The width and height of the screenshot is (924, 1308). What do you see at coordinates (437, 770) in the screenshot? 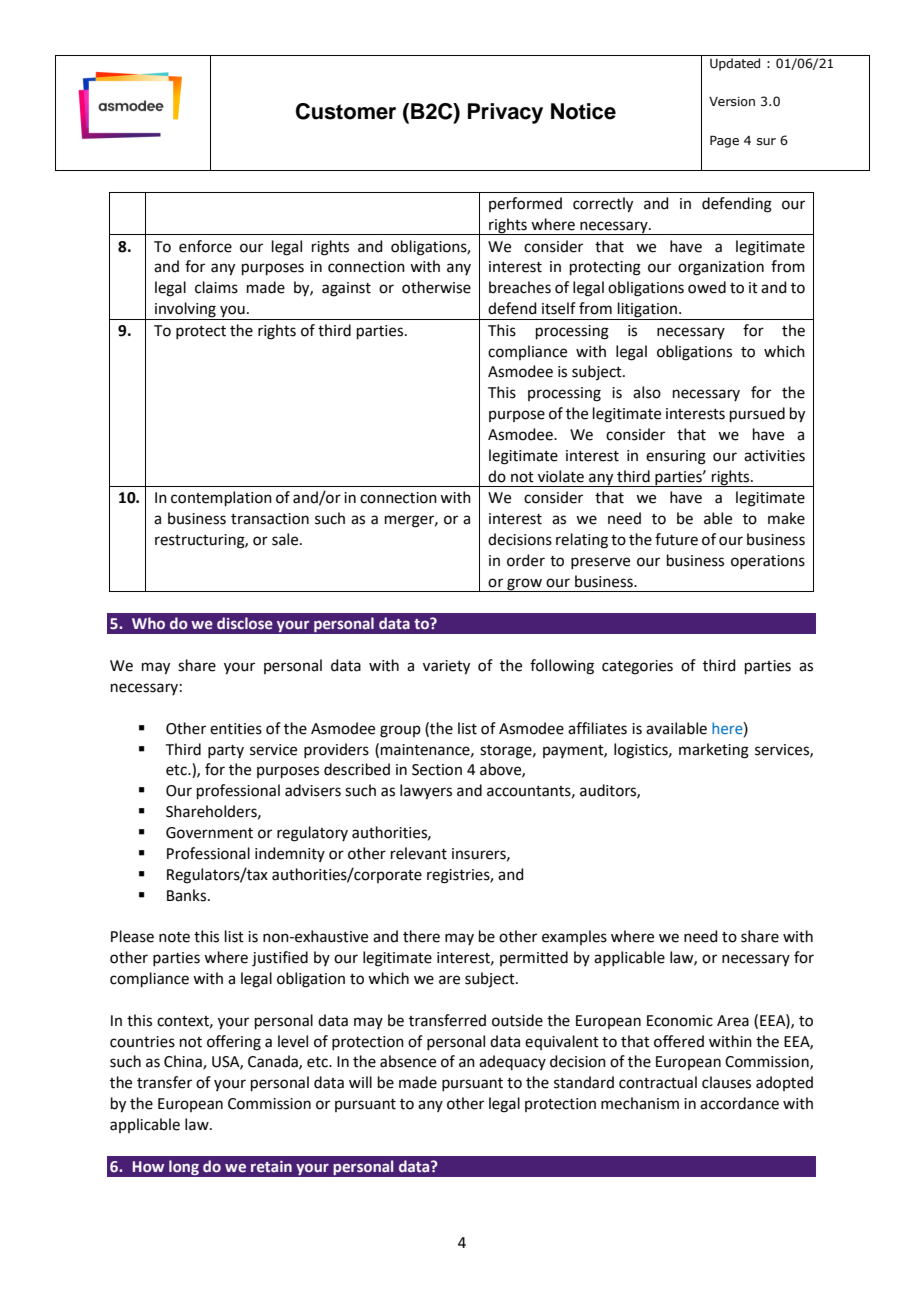
I see `Section` at bounding box center [437, 770].
